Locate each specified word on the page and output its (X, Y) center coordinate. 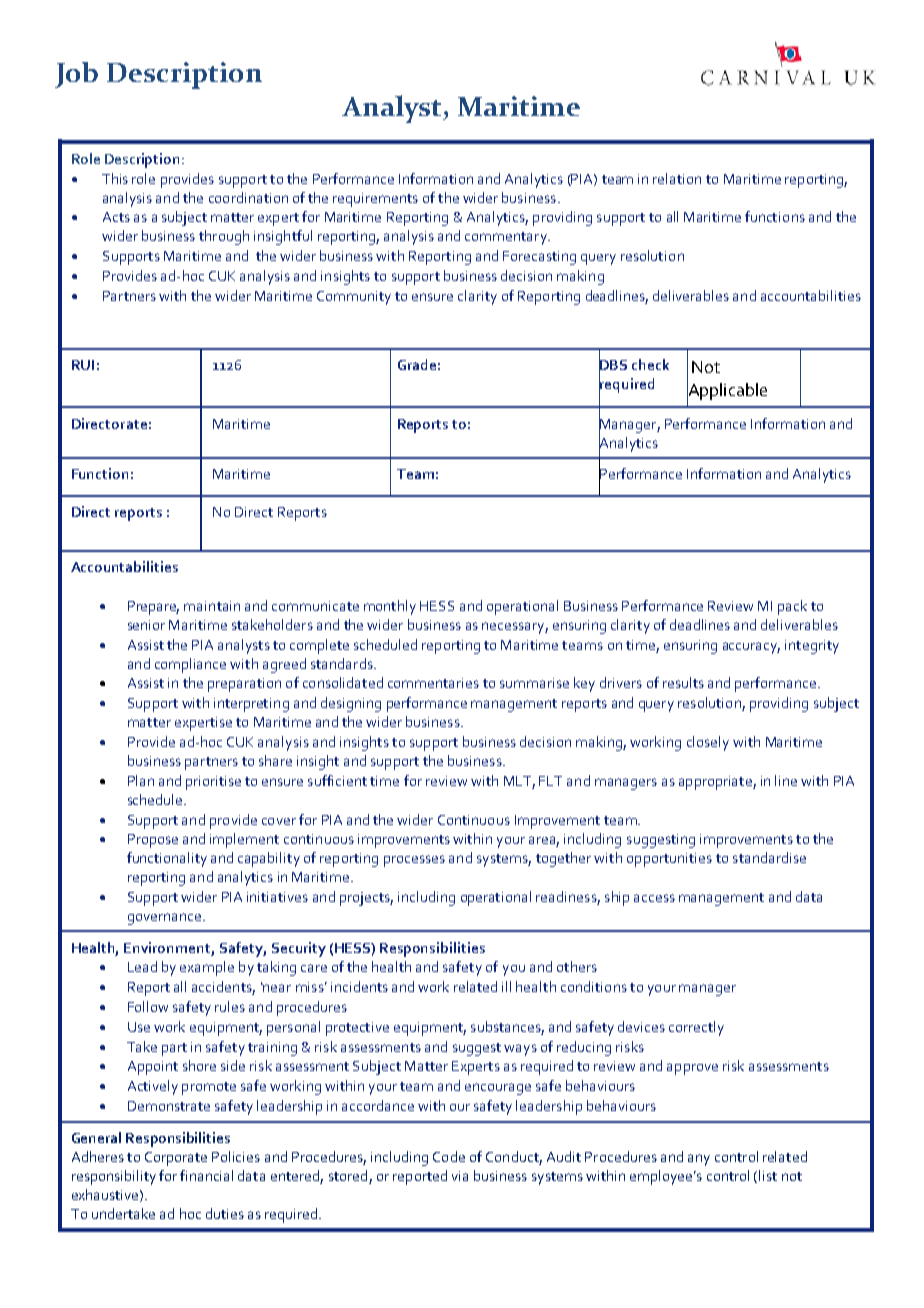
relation (677, 178)
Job (76, 75)
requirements (375, 200)
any (699, 1160)
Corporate (176, 1159)
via (460, 1176)
